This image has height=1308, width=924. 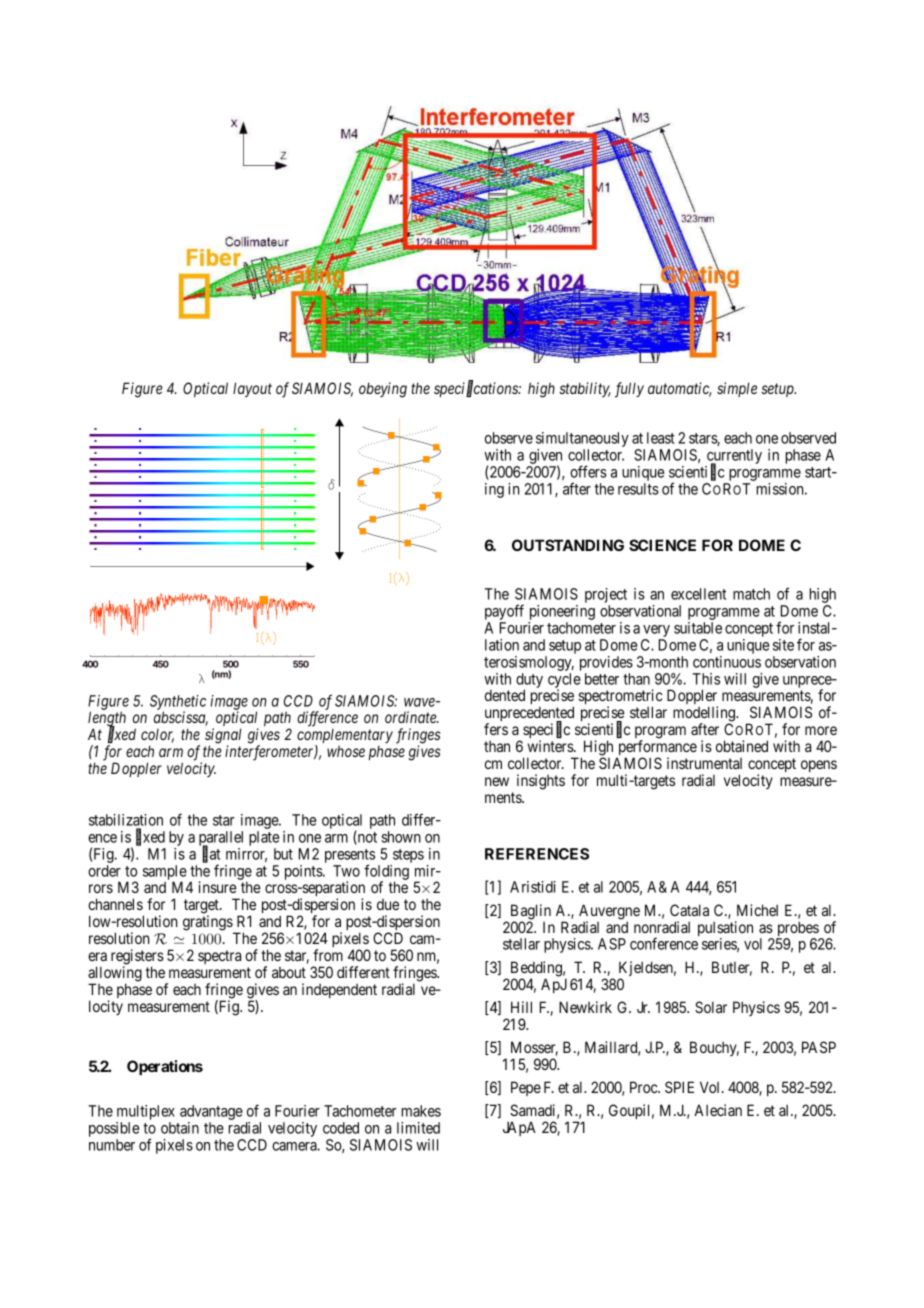 I want to click on spectra, so click(x=219, y=957).
